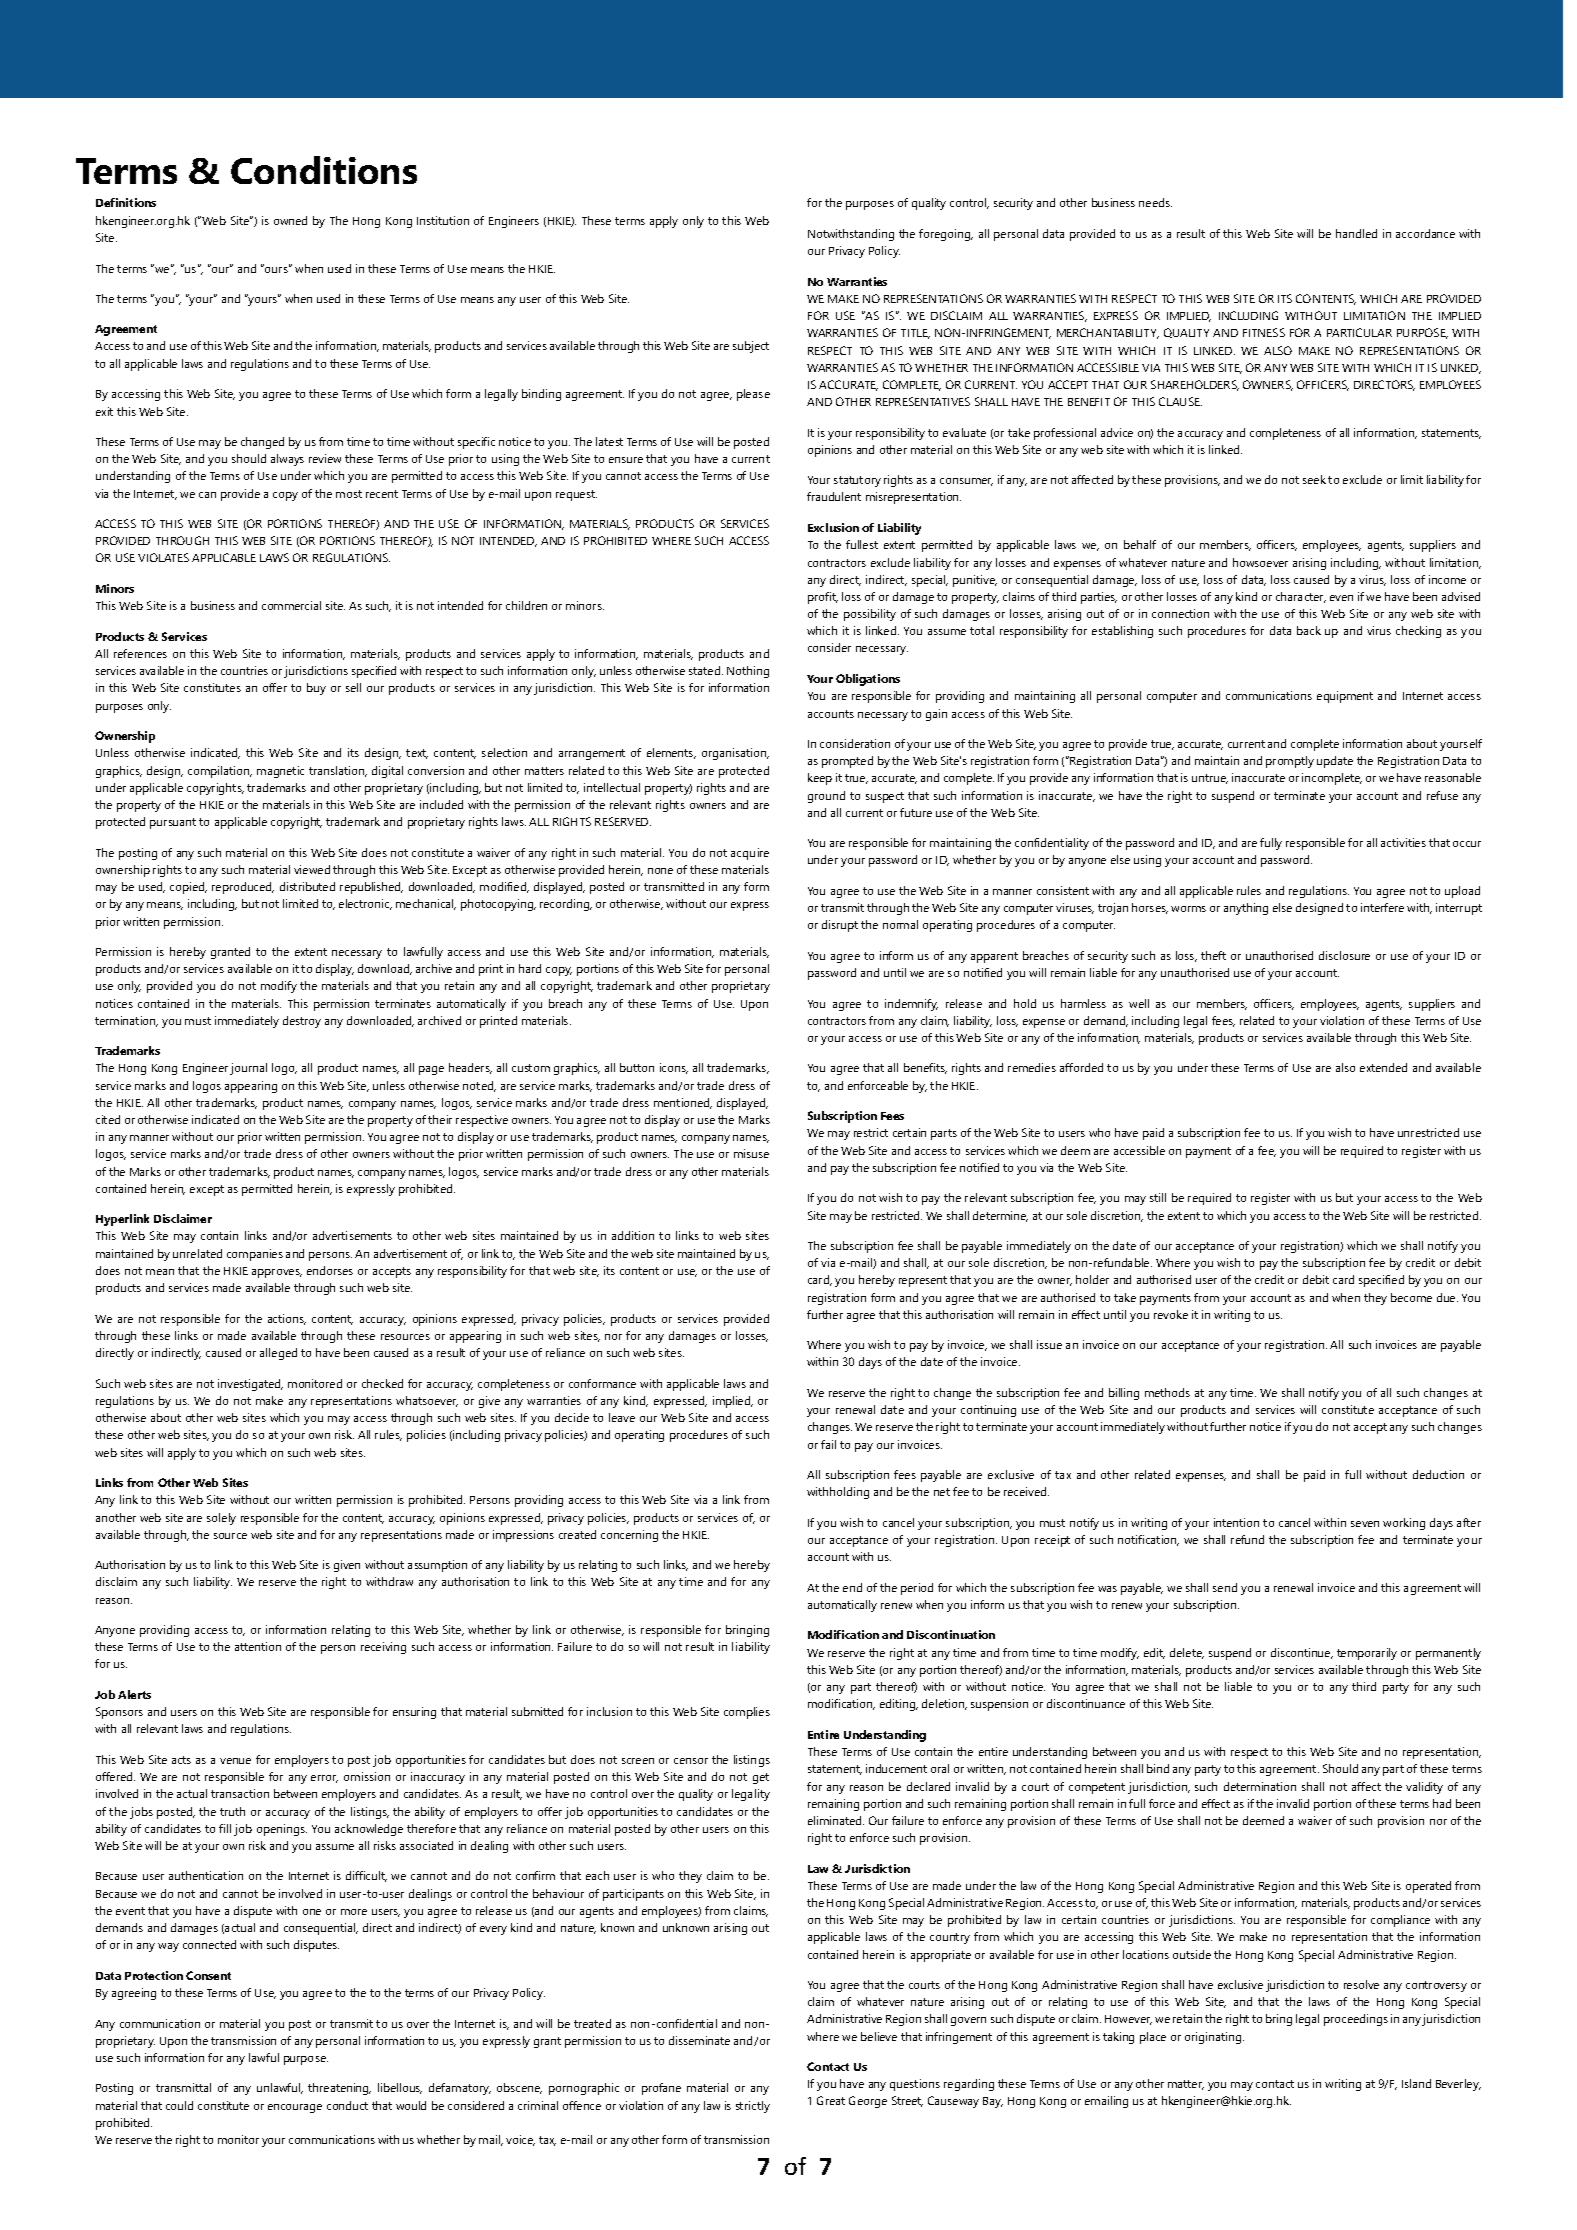  Describe the element at coordinates (290, 220) in the page. I see `owned` at that location.
